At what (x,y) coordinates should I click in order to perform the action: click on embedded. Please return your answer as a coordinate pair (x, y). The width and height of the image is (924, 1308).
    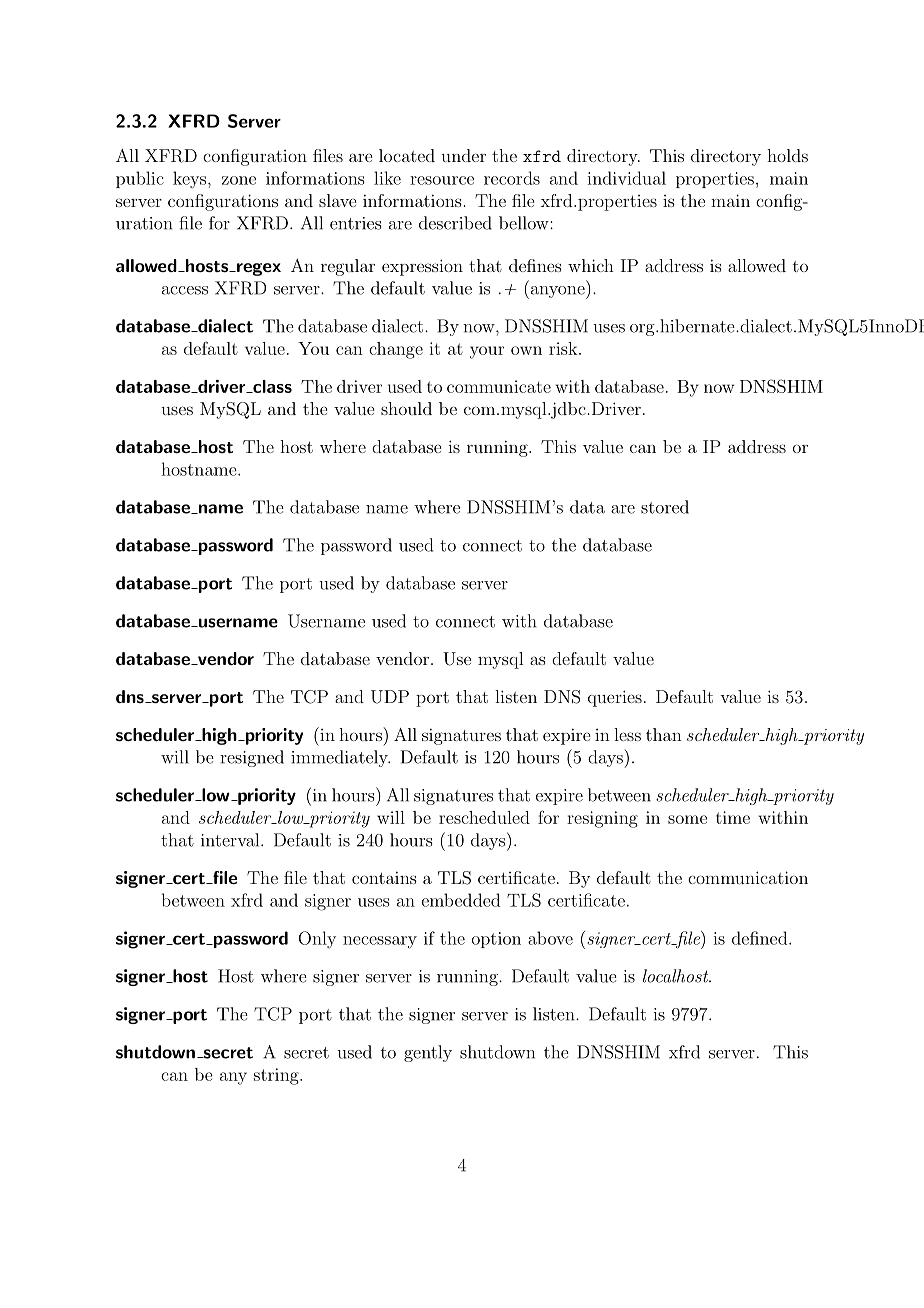
    Looking at the image, I should click on (461, 900).
